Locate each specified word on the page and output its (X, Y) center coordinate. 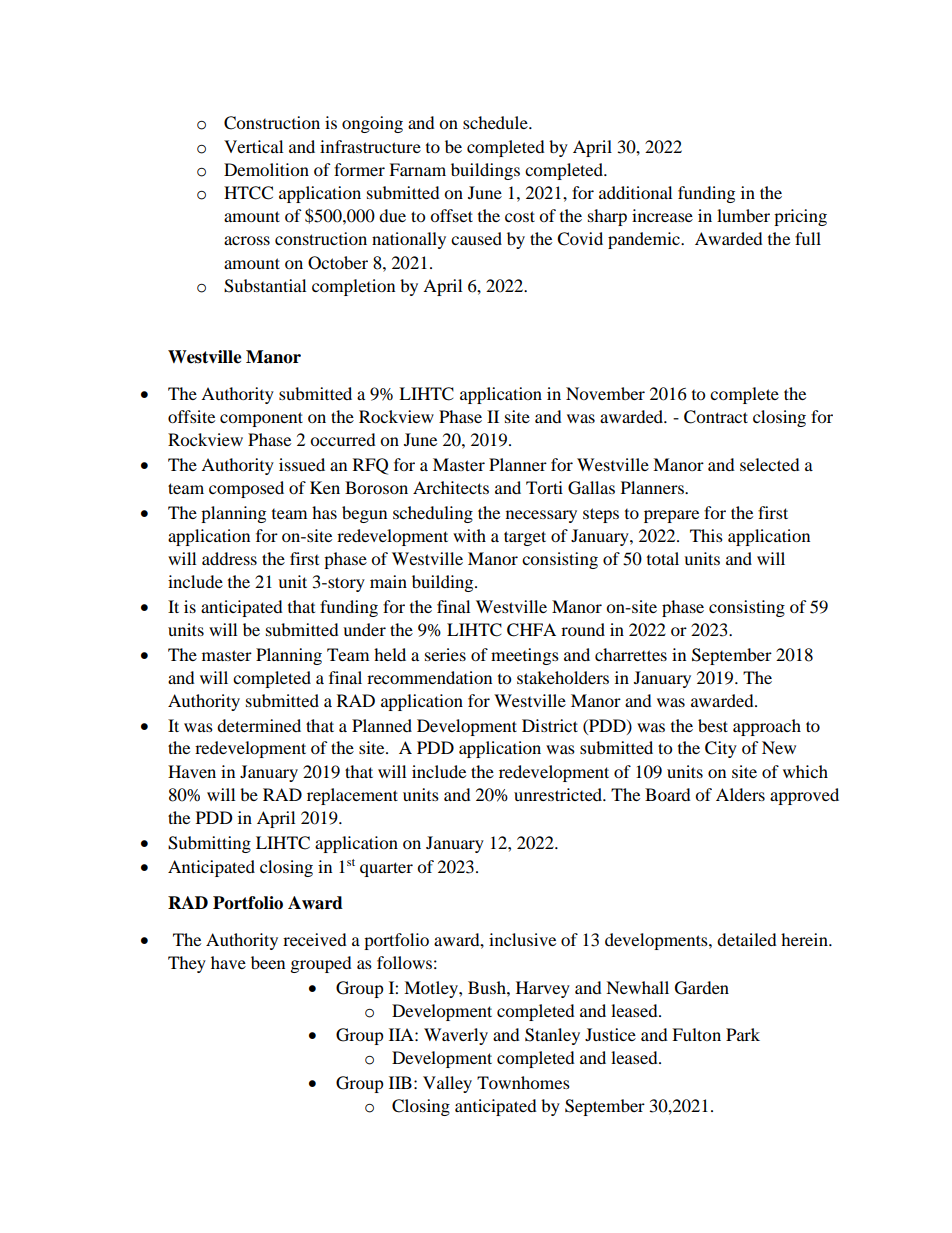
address (229, 558)
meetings (525, 656)
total (663, 558)
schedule (496, 122)
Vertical (253, 146)
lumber (743, 215)
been (268, 962)
